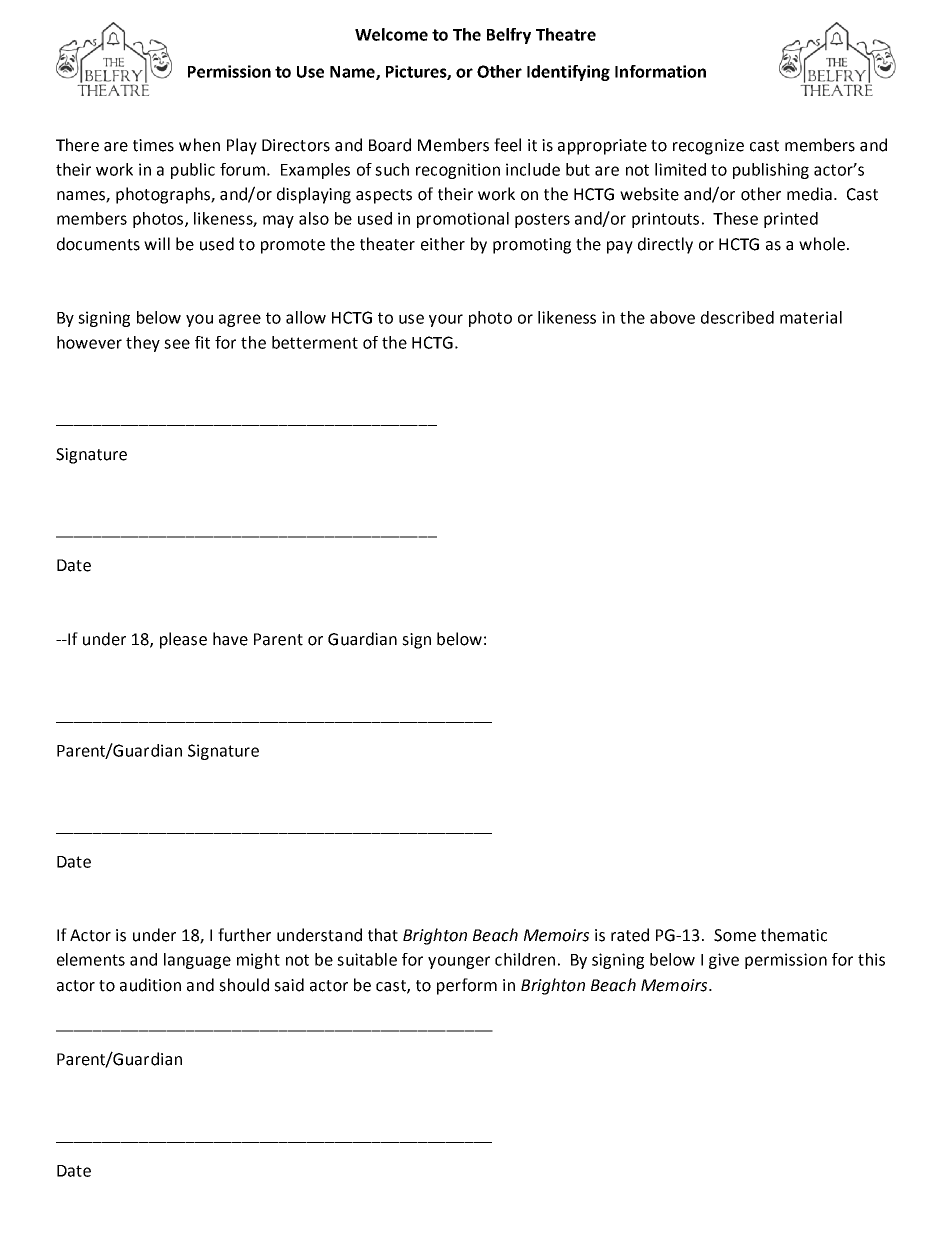  I want to click on younger, so click(459, 962).
